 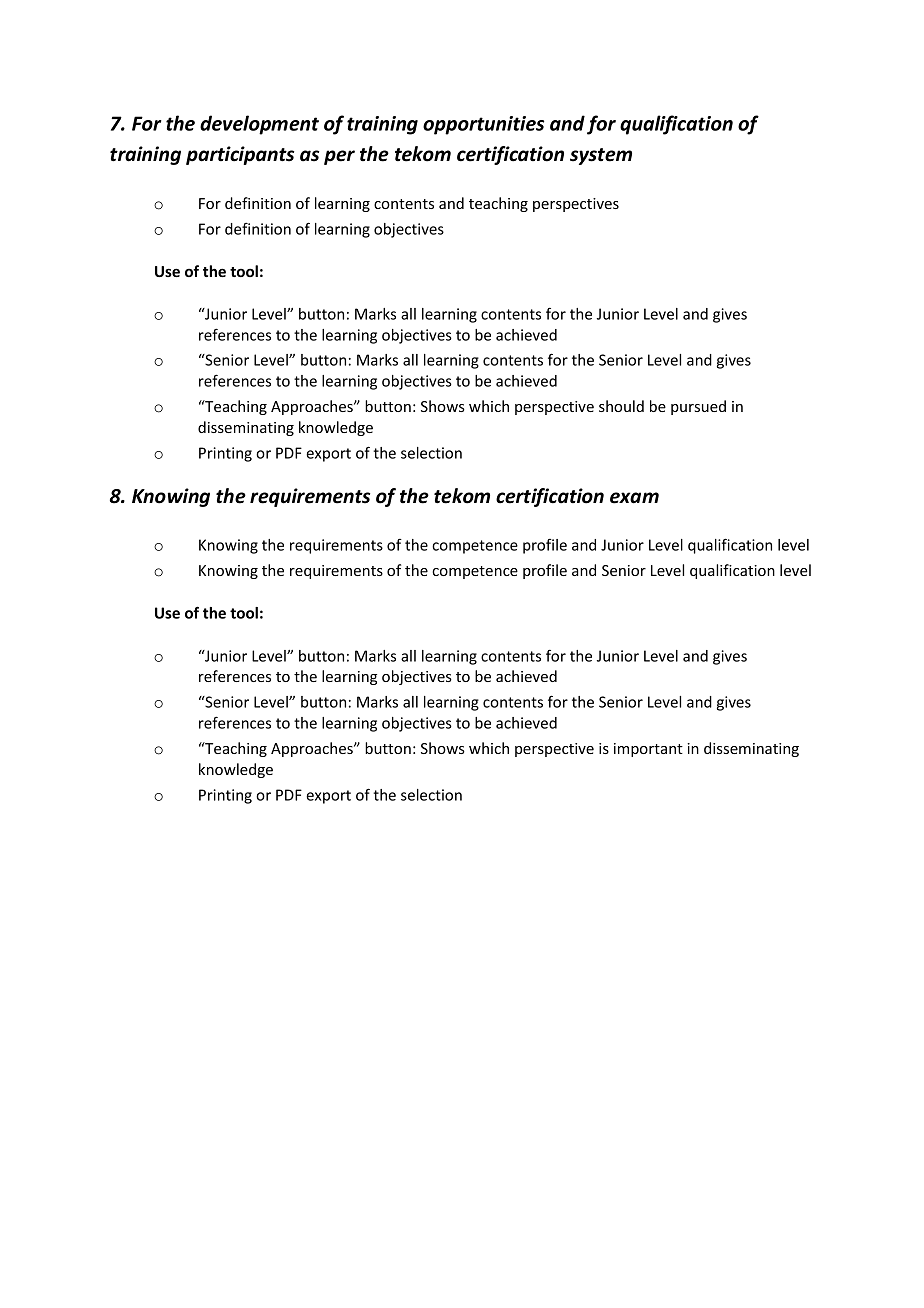 I want to click on development, so click(x=259, y=125).
